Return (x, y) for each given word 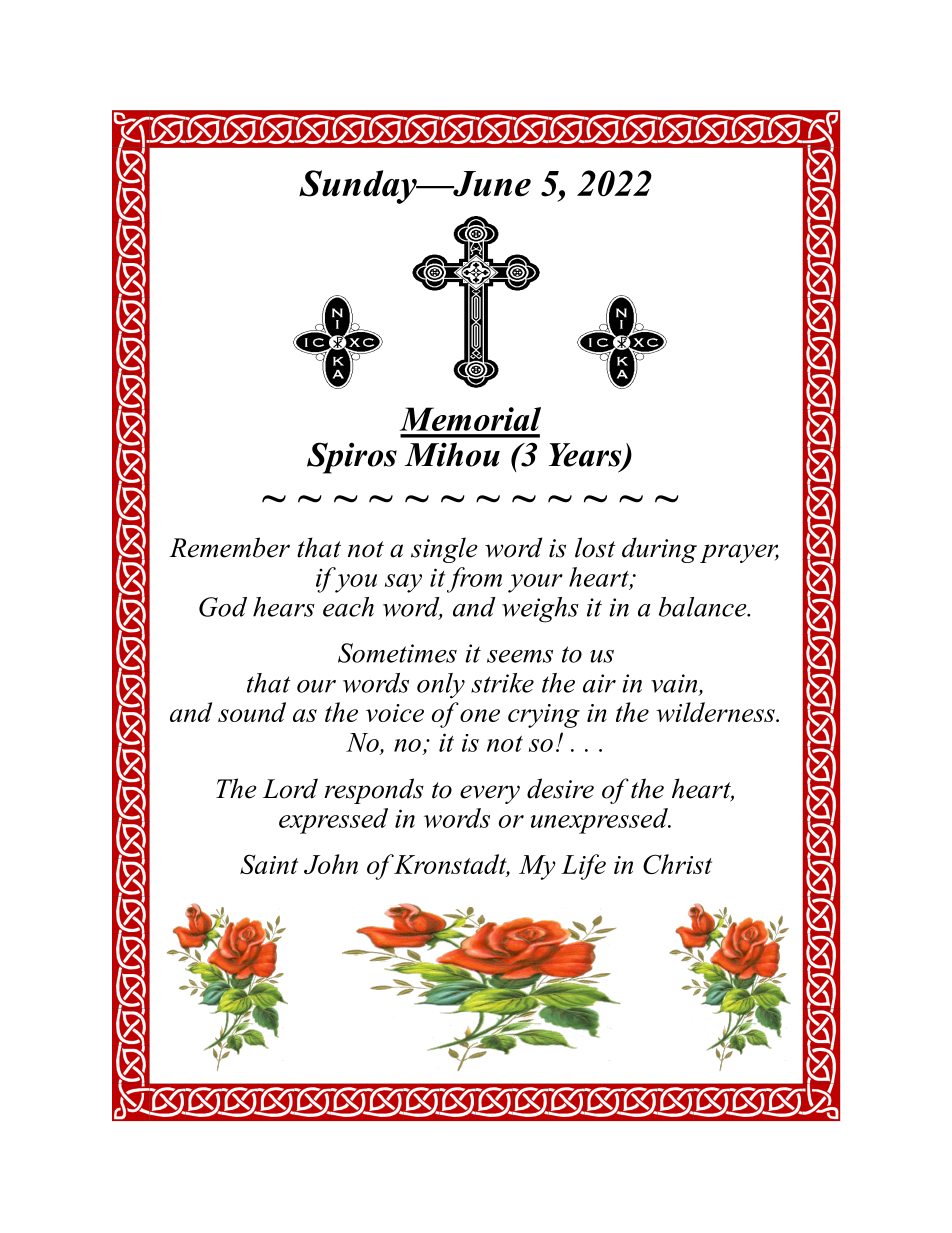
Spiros (352, 458)
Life (583, 867)
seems (520, 656)
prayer (739, 553)
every (490, 794)
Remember (229, 547)
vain (675, 684)
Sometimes (397, 653)
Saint (269, 864)
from (474, 580)
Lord (290, 788)
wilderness (716, 712)
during (659, 550)
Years (586, 456)
